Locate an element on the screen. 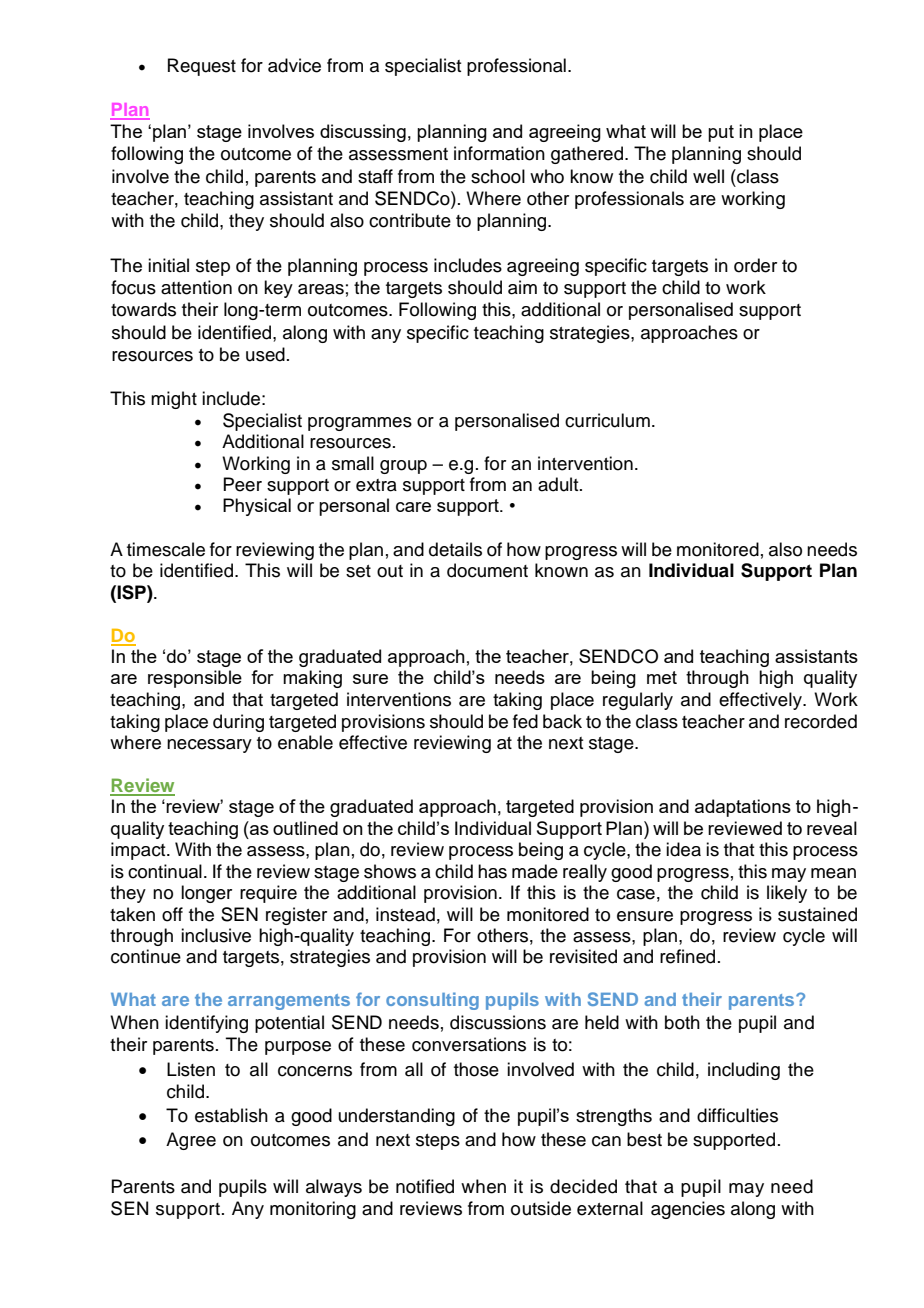 This screenshot has width=924, height=1308. order is located at coordinates (755, 265).
